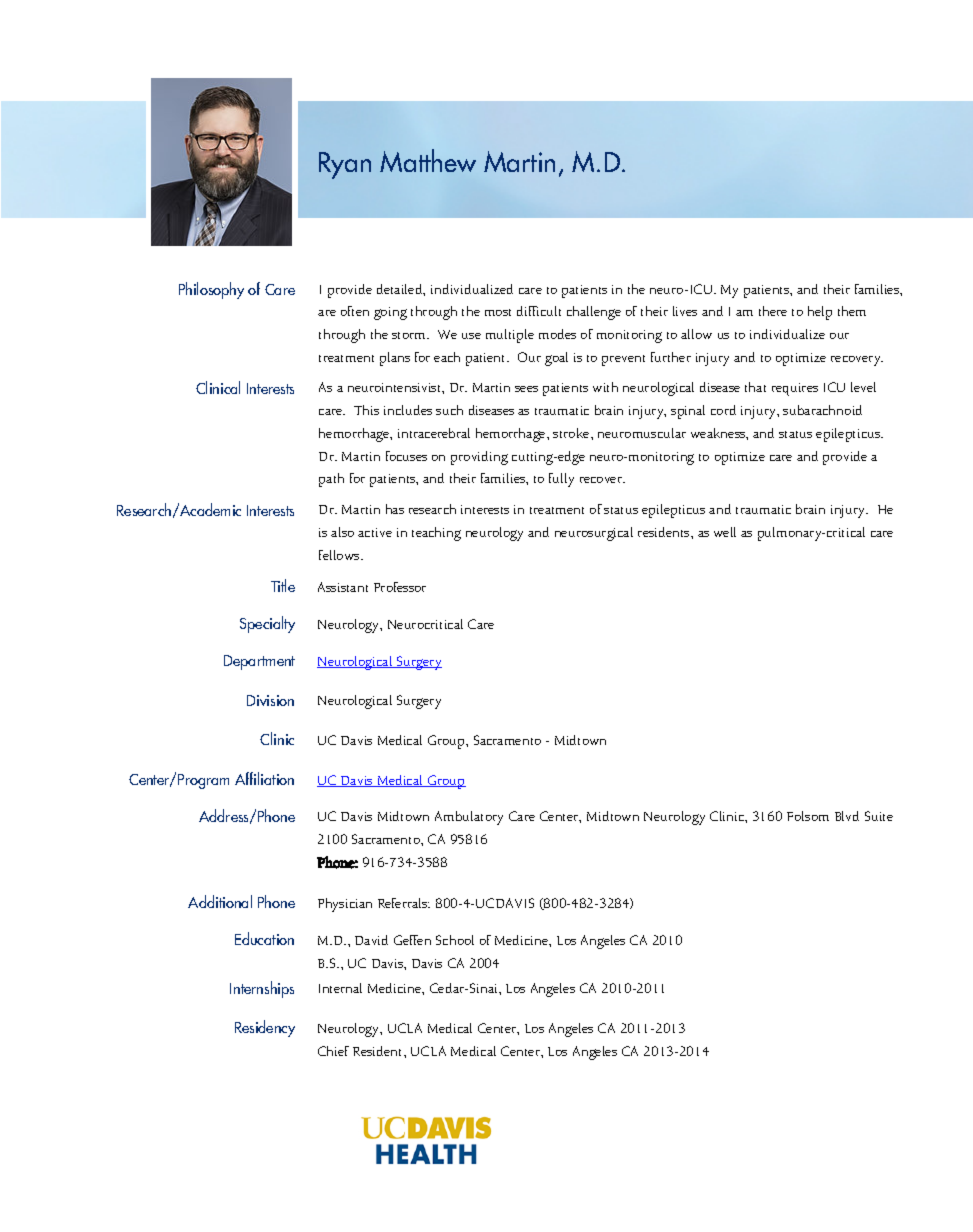 The width and height of the page is (973, 1232). Describe the element at coordinates (428, 160) in the page. I see `Matthew` at that location.
